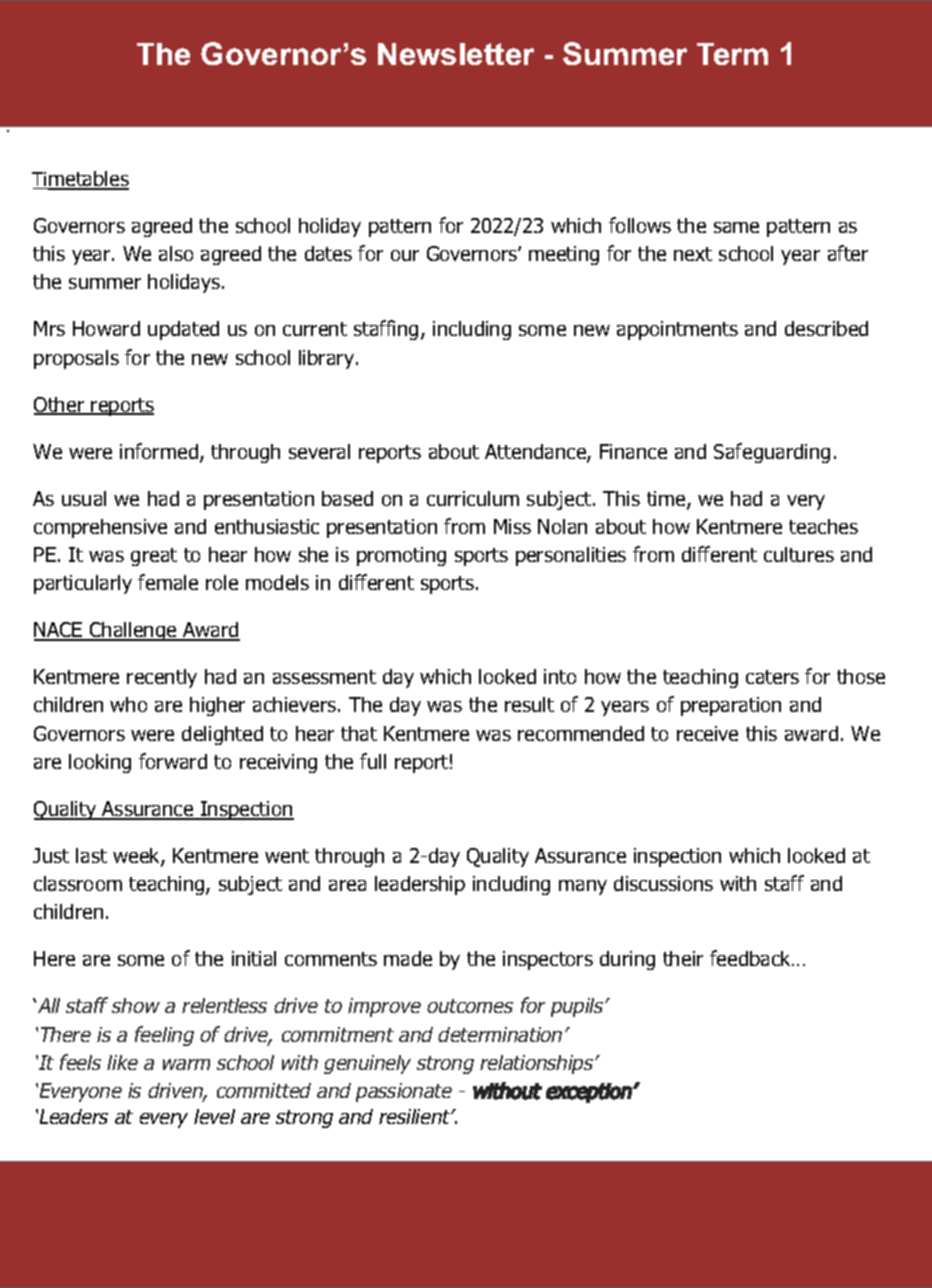 Image resolution: width=932 pixels, height=1288 pixels. Describe the element at coordinates (823, 526) in the screenshot. I see `teaches` at that location.
